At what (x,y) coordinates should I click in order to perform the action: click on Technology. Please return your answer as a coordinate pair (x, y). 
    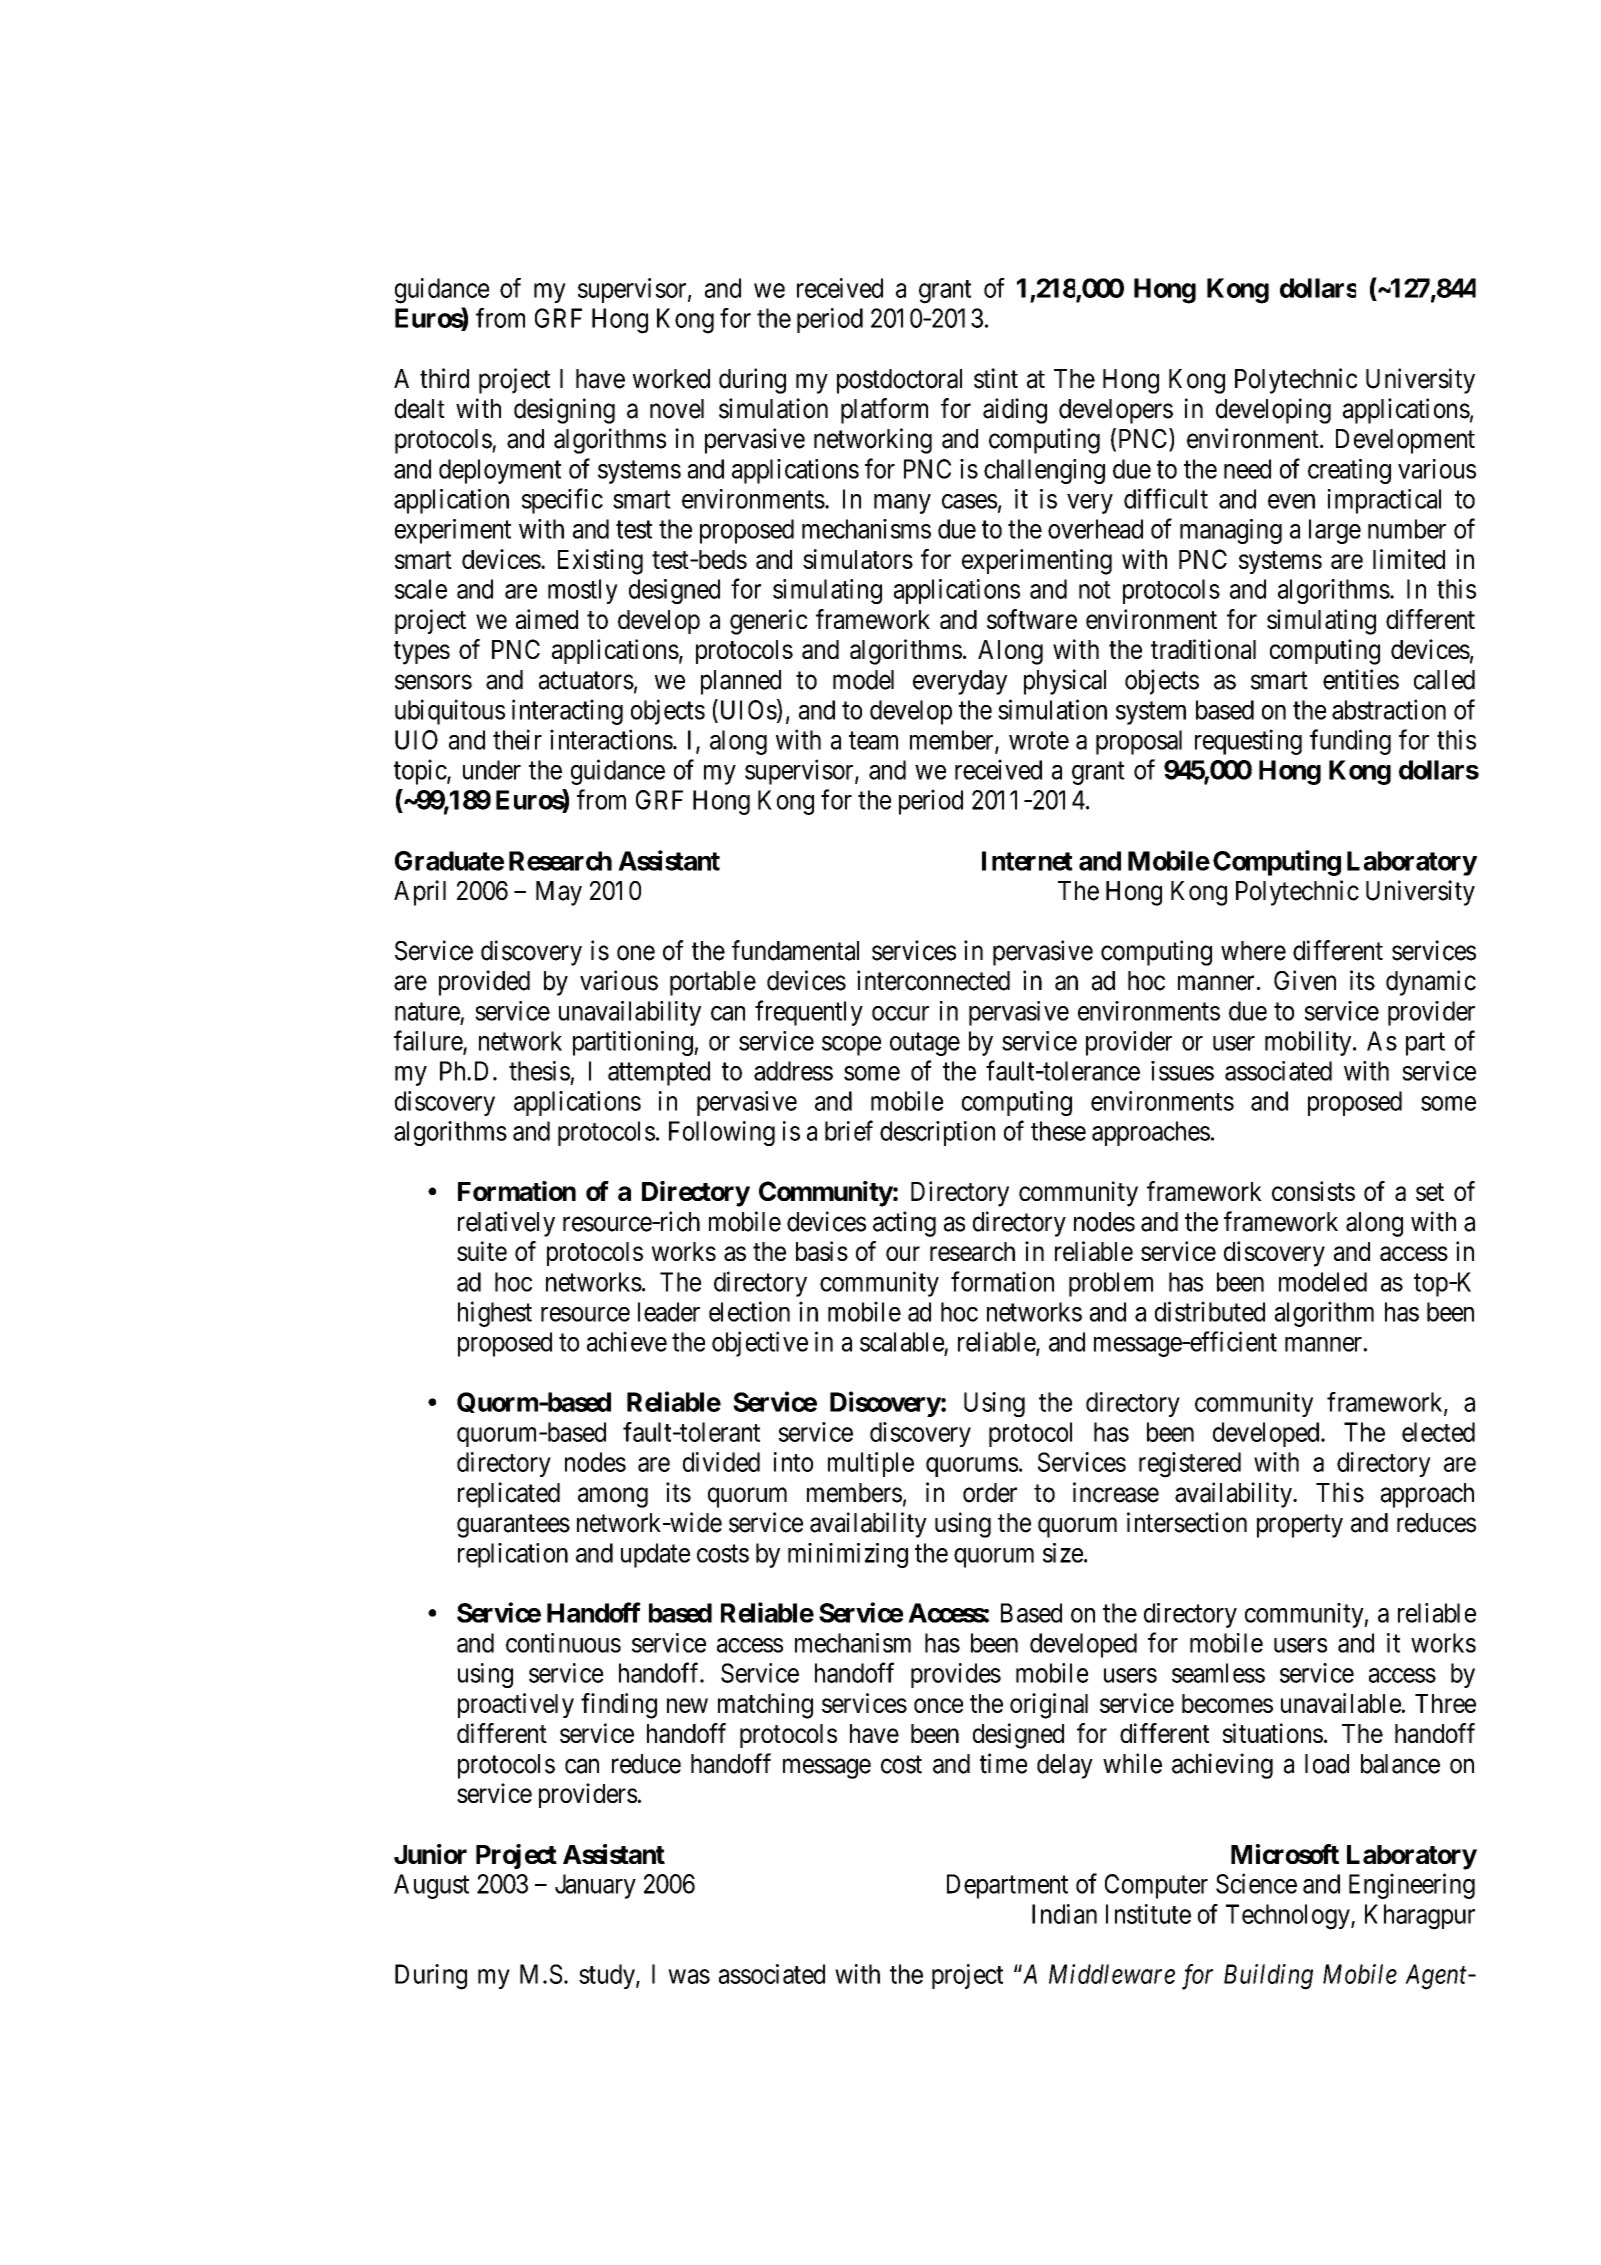
    Looking at the image, I should click on (1289, 1917).
